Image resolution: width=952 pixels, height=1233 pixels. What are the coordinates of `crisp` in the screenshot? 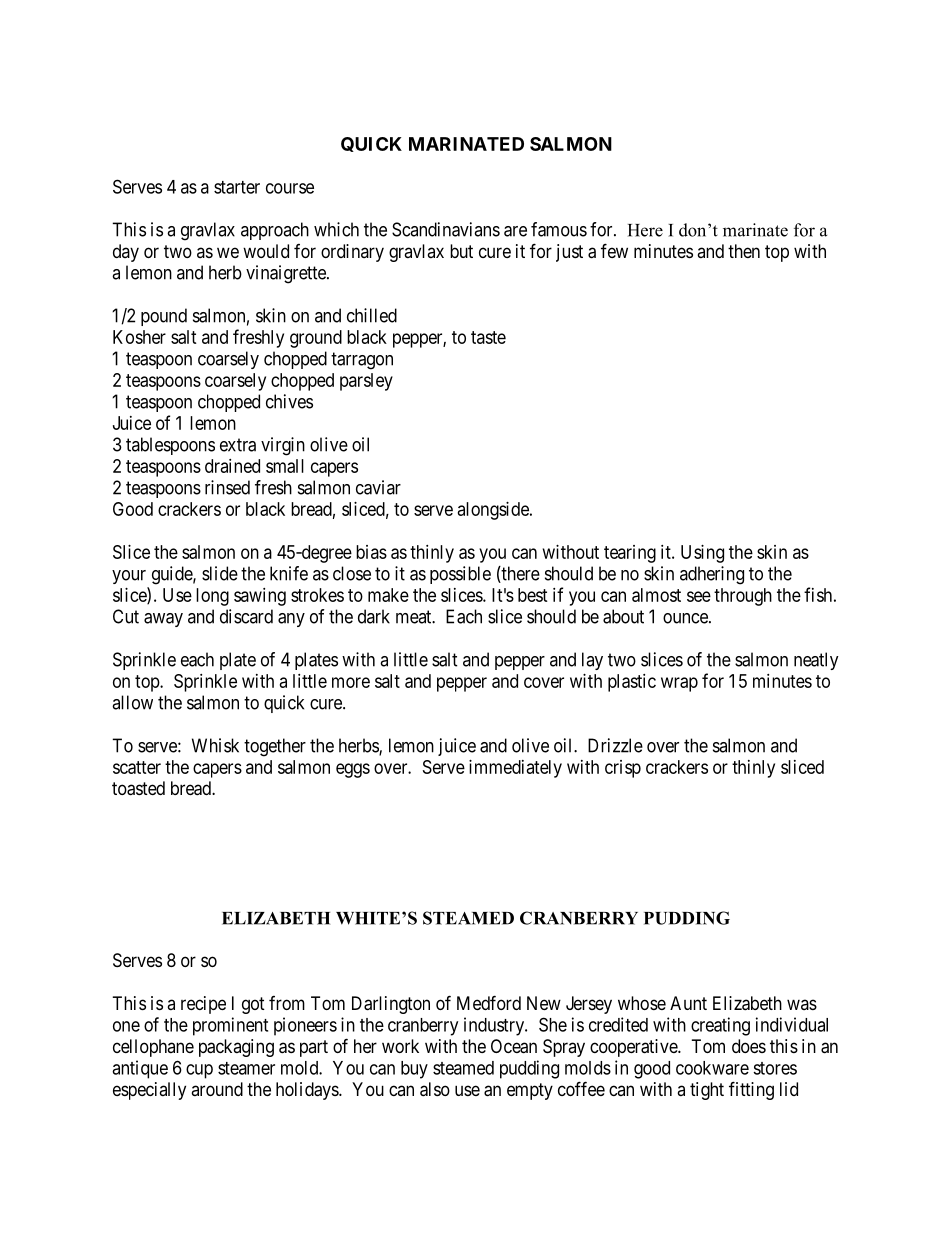 It's located at (623, 769).
